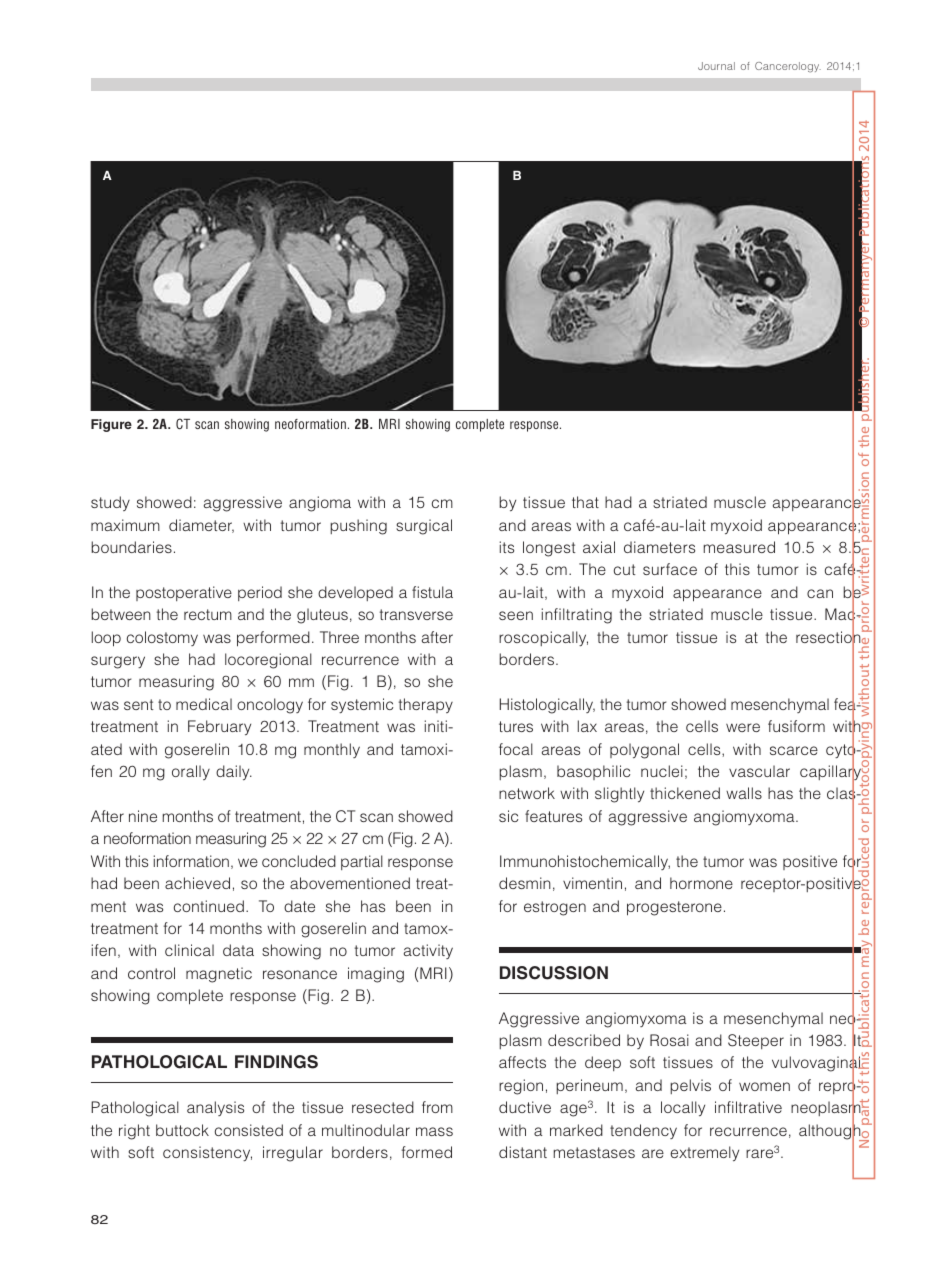 This document has width=952, height=1270. I want to click on Journal, so click(716, 66).
